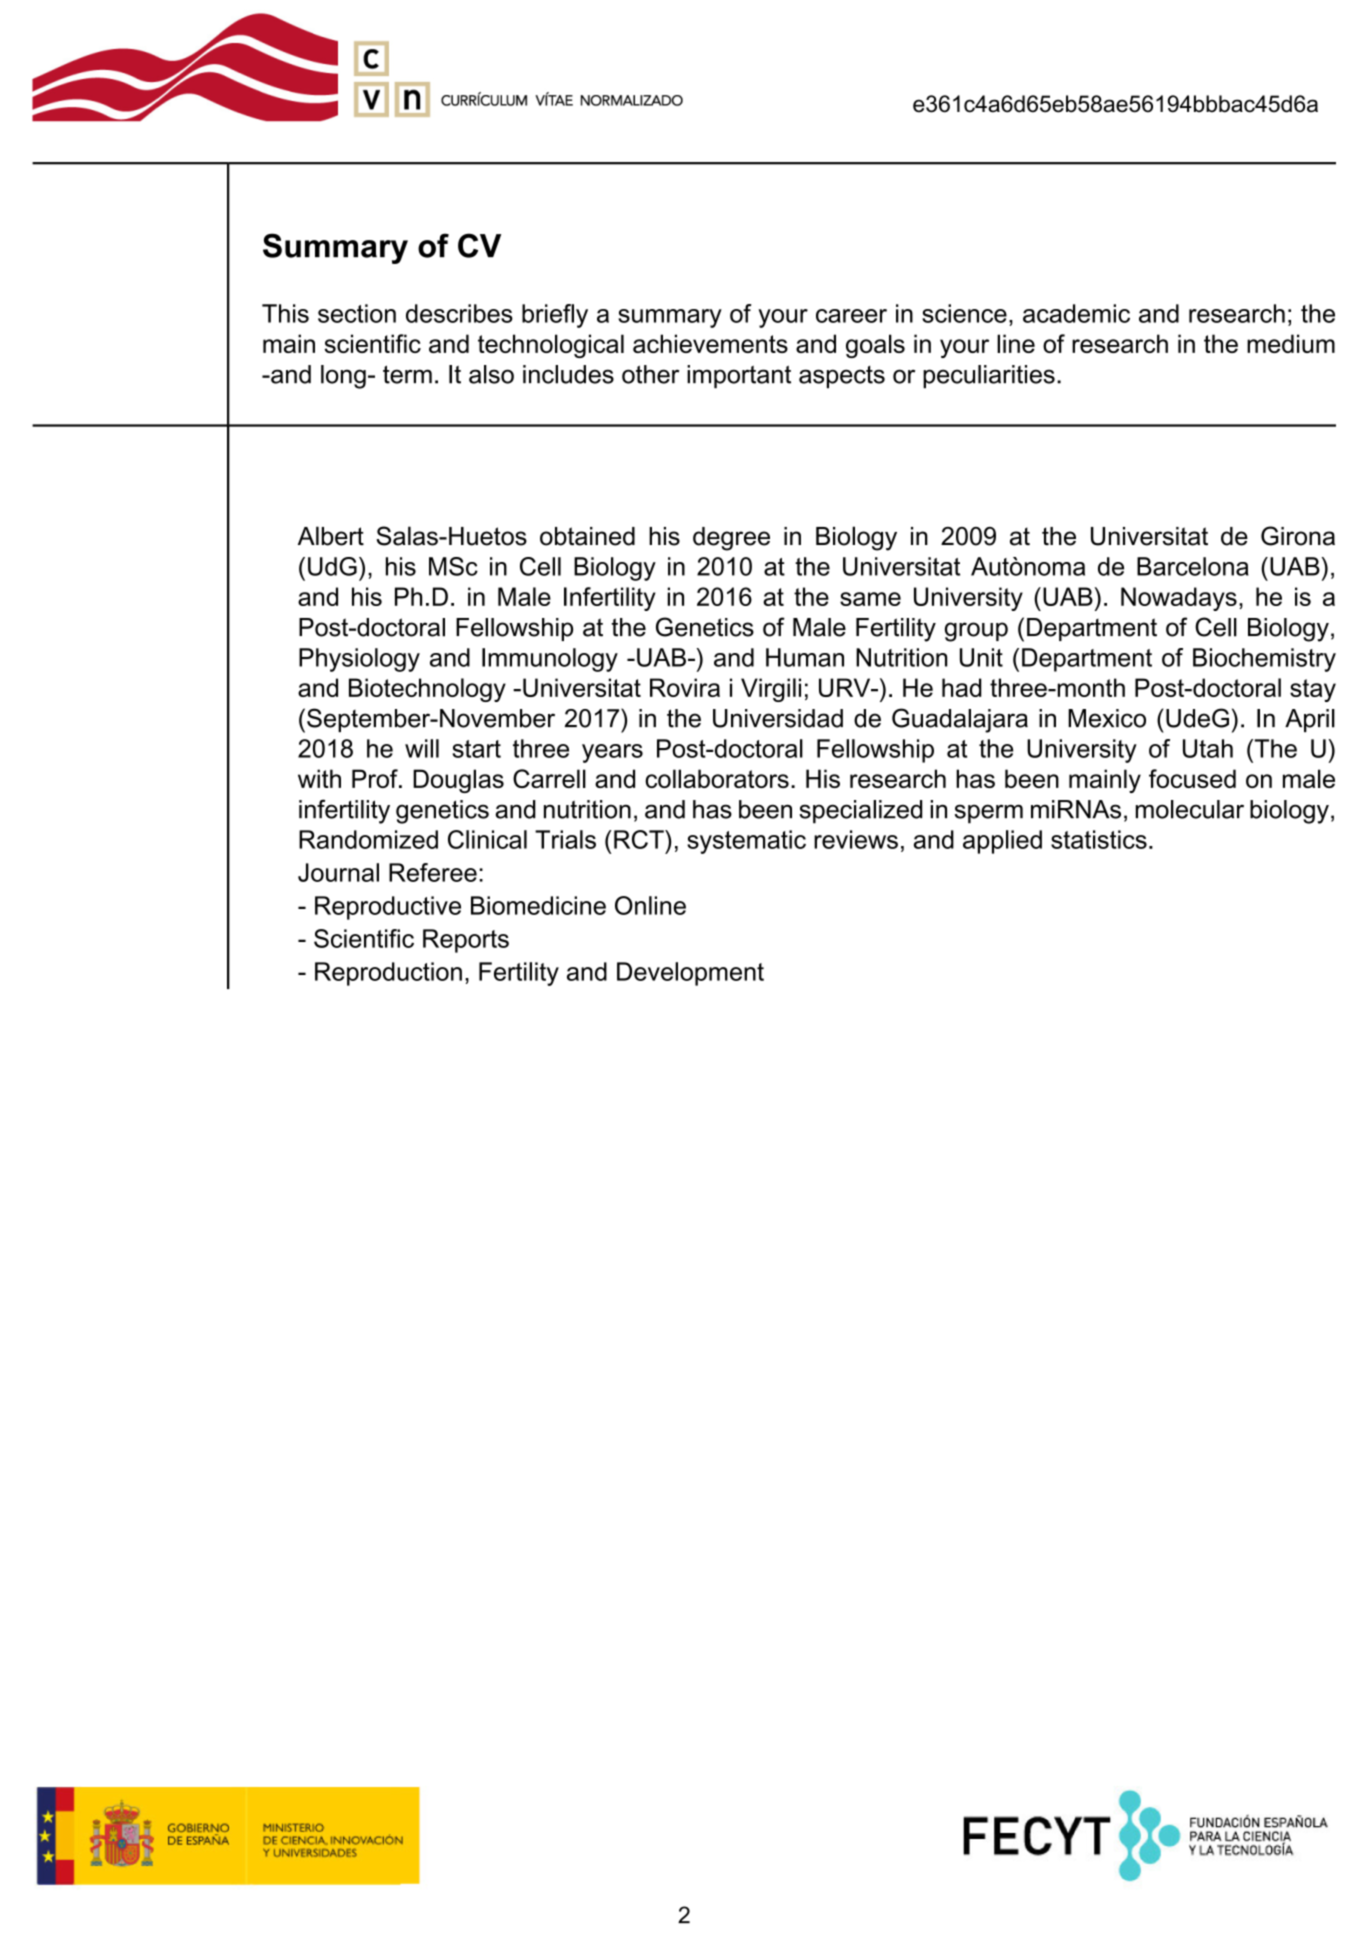 Image resolution: width=1368 pixels, height=1936 pixels. What do you see at coordinates (359, 660) in the screenshot?
I see `Physiology` at bounding box center [359, 660].
